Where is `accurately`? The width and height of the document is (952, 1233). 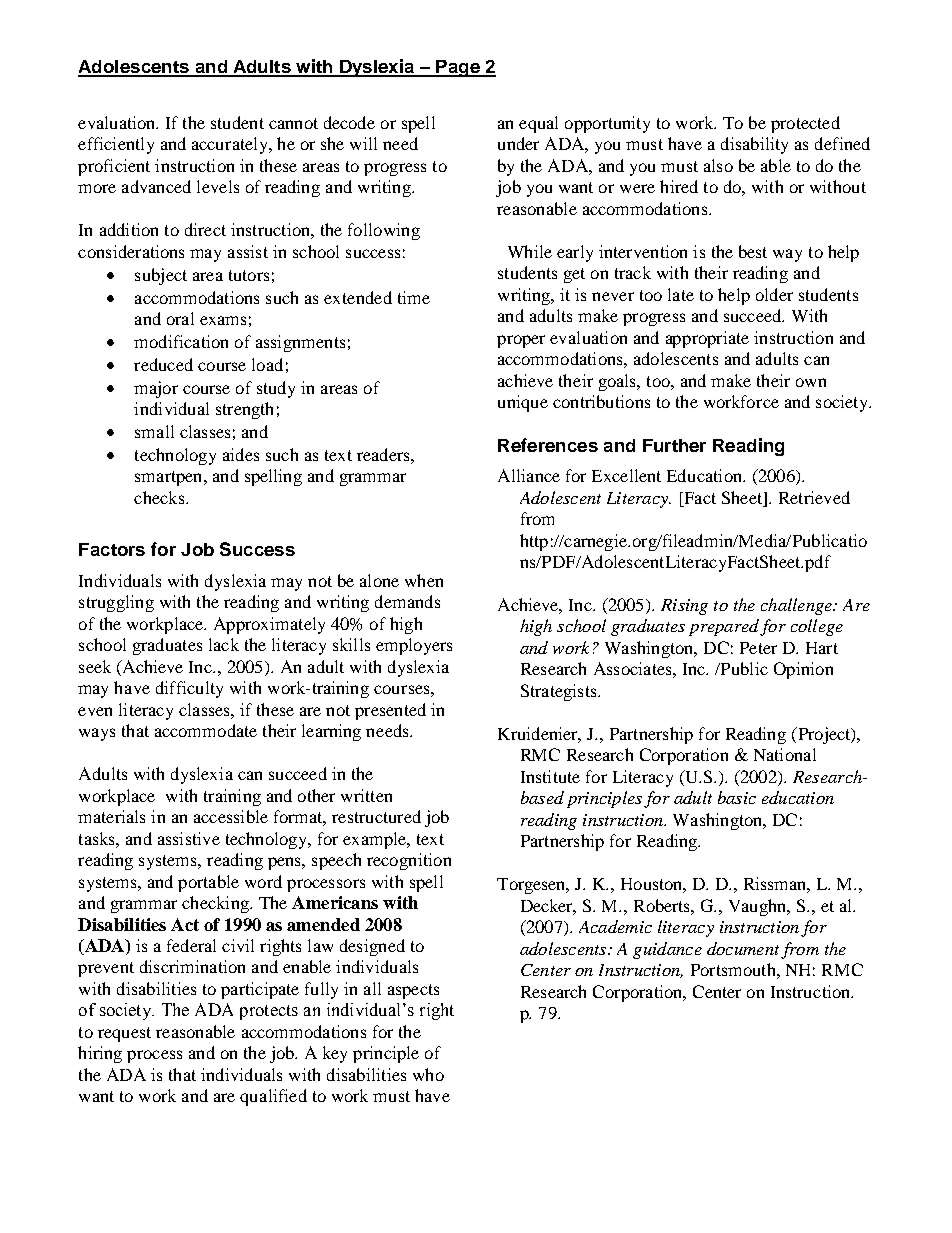 accurately is located at coordinates (231, 145).
